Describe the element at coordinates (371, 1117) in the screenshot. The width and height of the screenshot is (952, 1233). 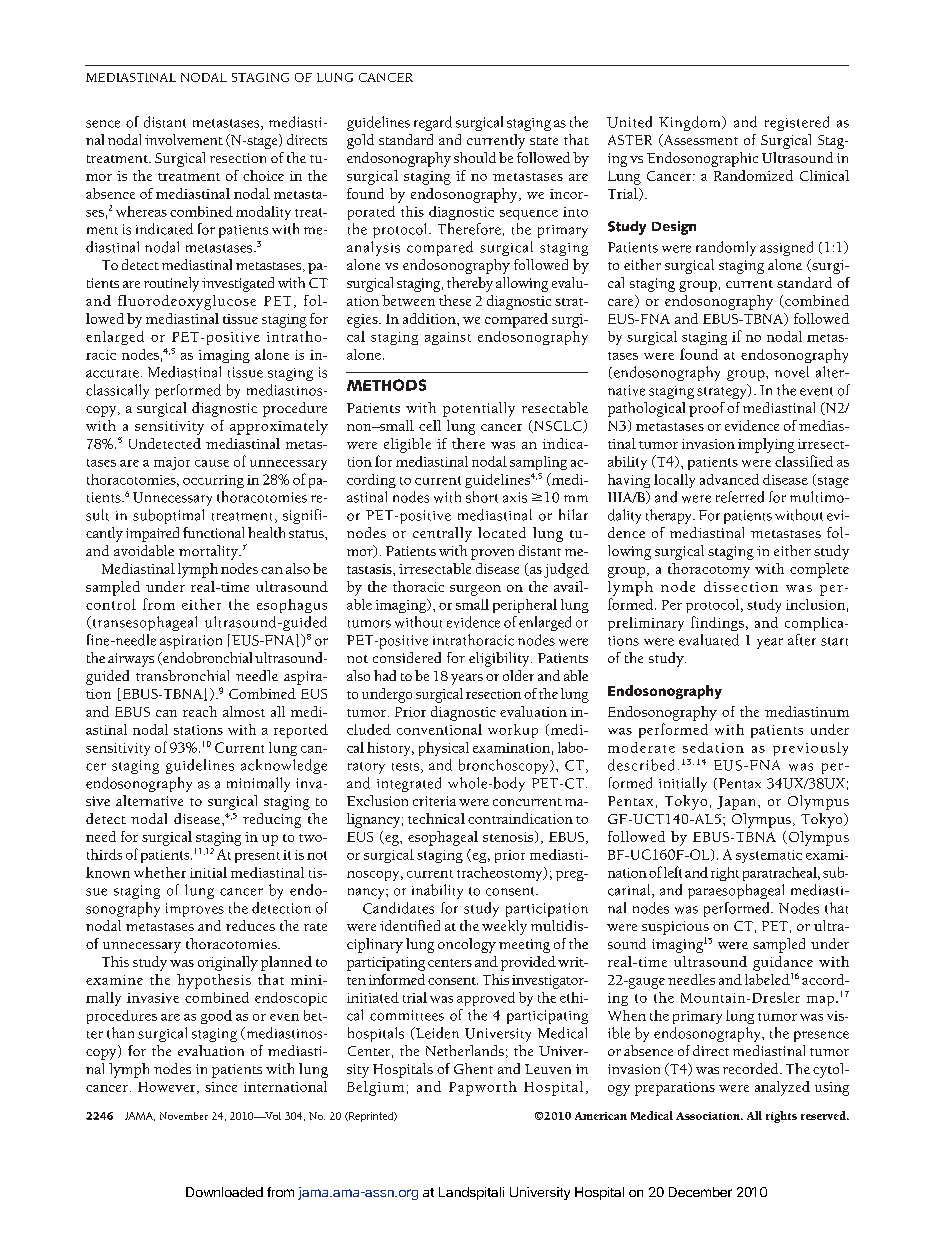
I see `Reprinted` at that location.
